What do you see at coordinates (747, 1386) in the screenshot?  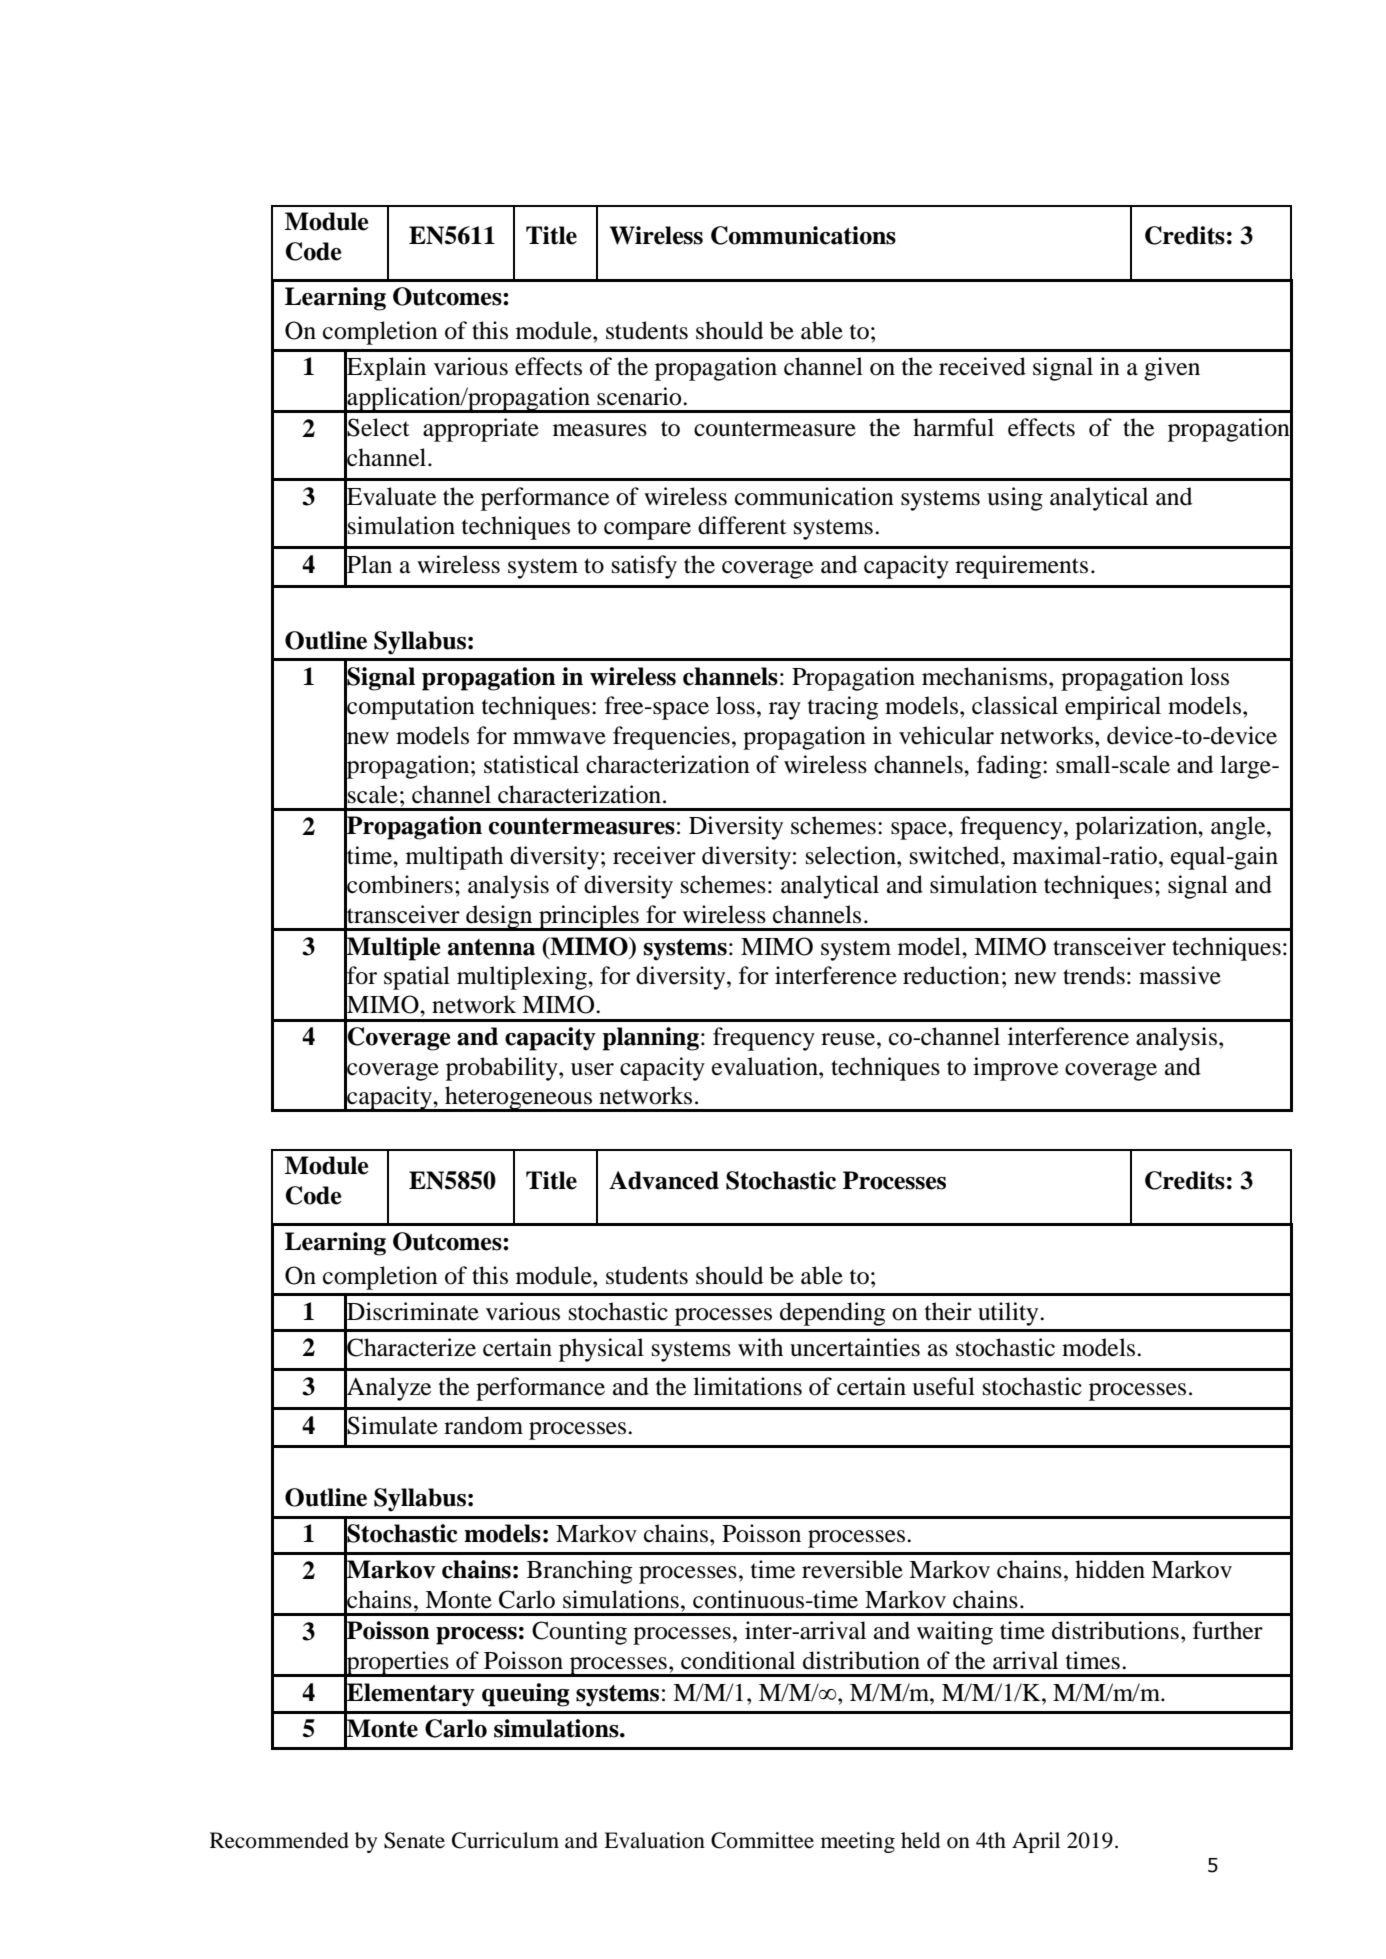 I see `limitations` at bounding box center [747, 1386].
